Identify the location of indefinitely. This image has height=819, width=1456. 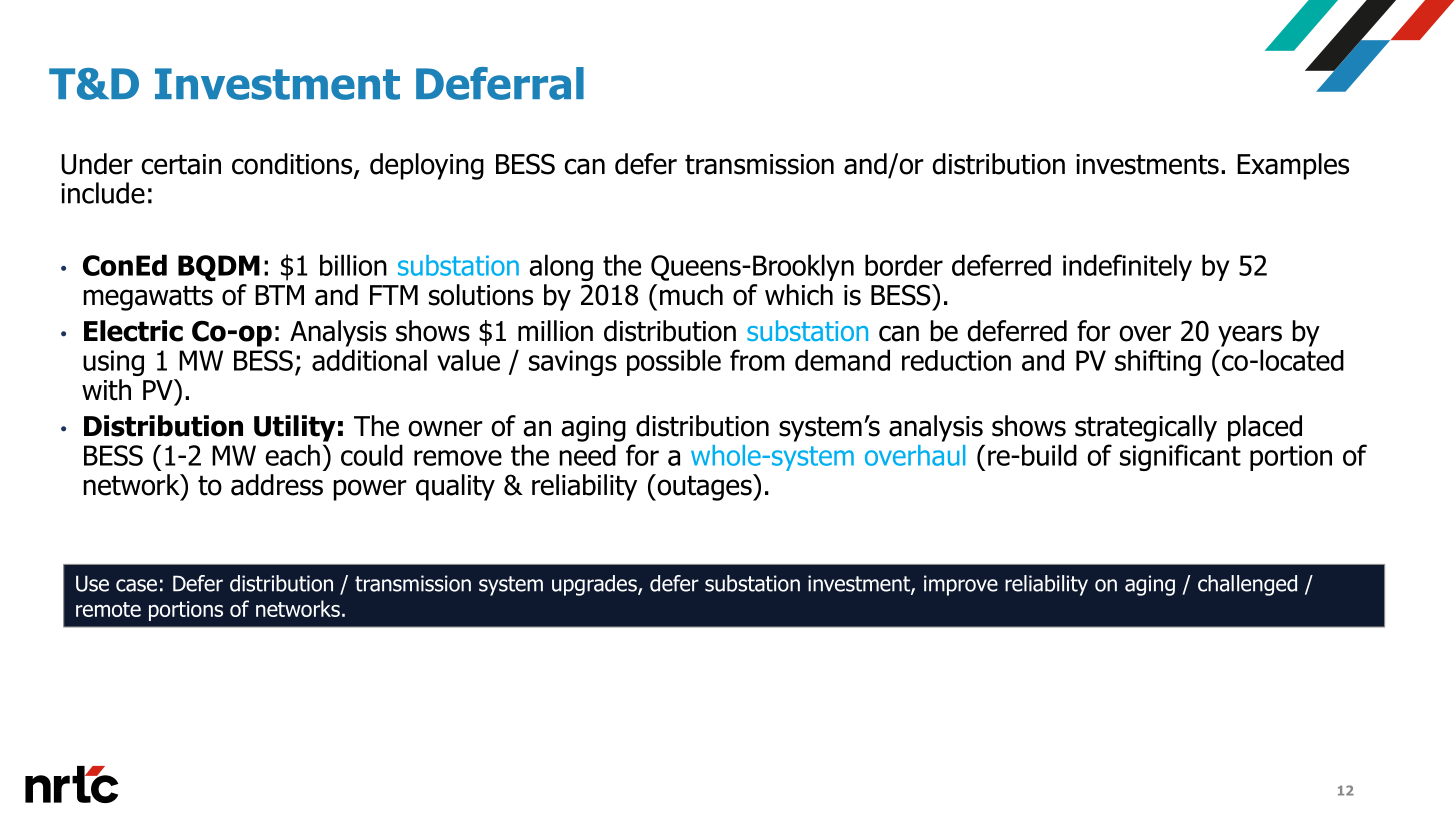
(1127, 267).
